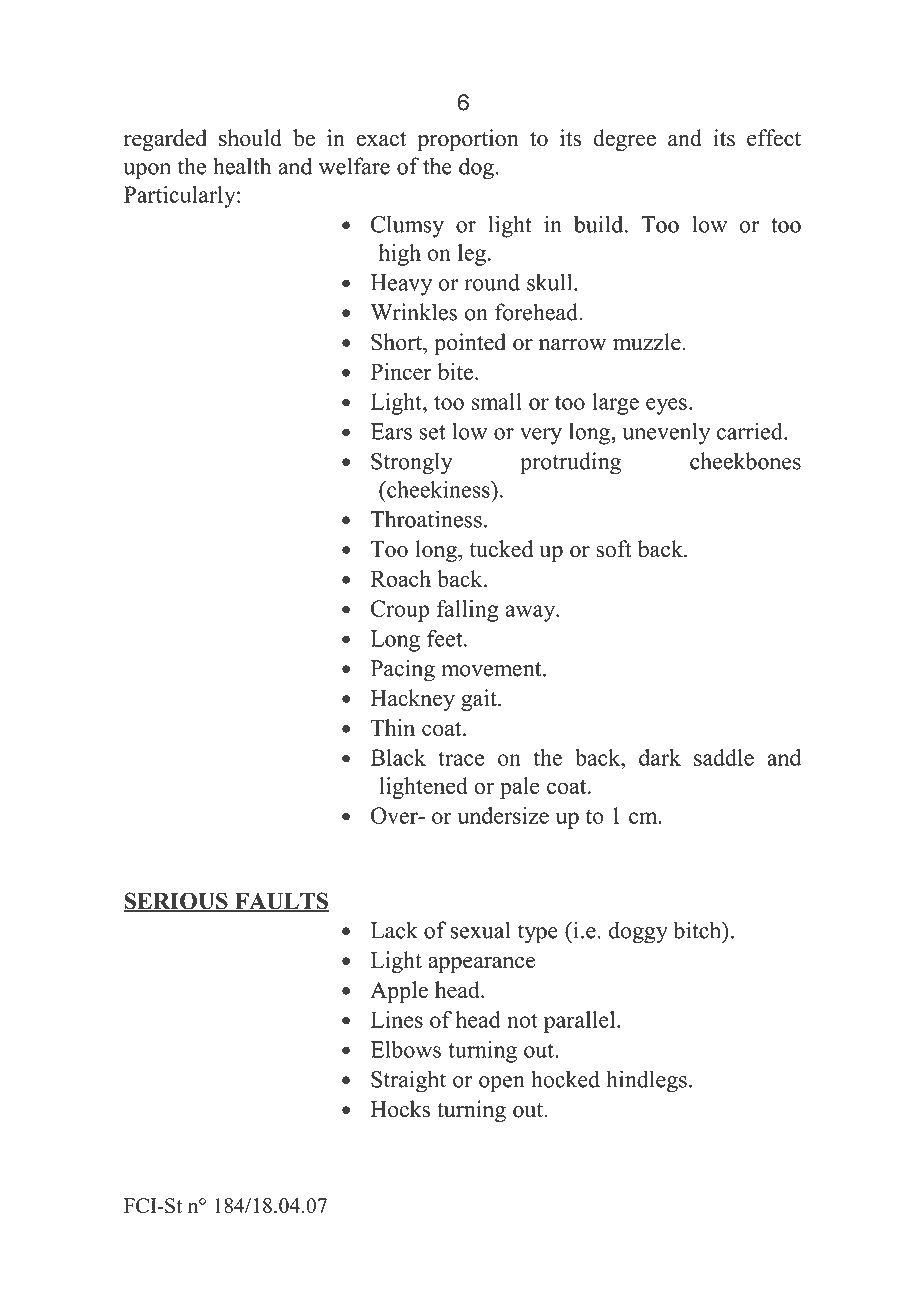  Describe the element at coordinates (581, 1022) in the screenshot. I see `parallel` at that location.
